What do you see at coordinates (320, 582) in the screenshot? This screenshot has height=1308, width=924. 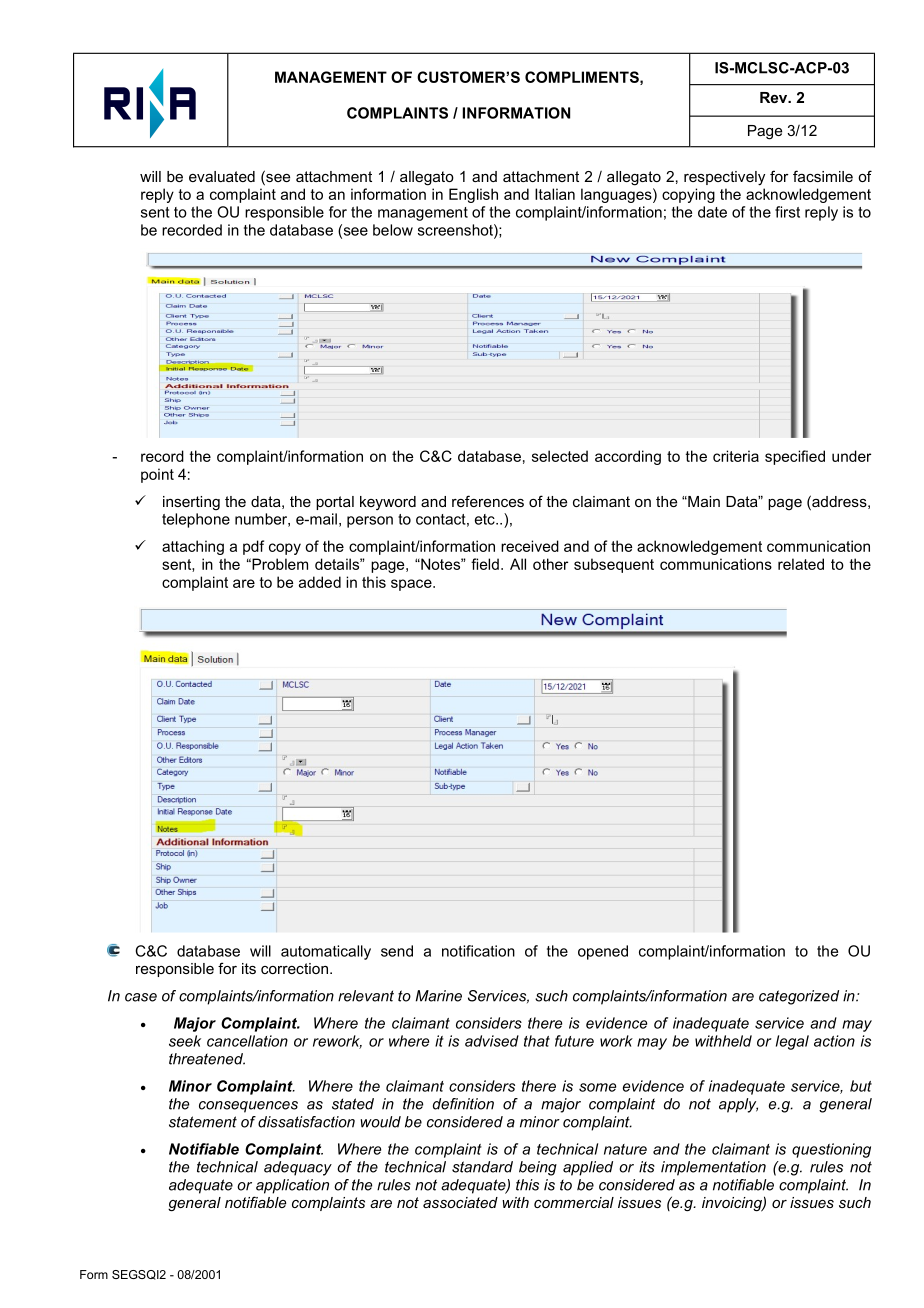 I see `added` at bounding box center [320, 582].
